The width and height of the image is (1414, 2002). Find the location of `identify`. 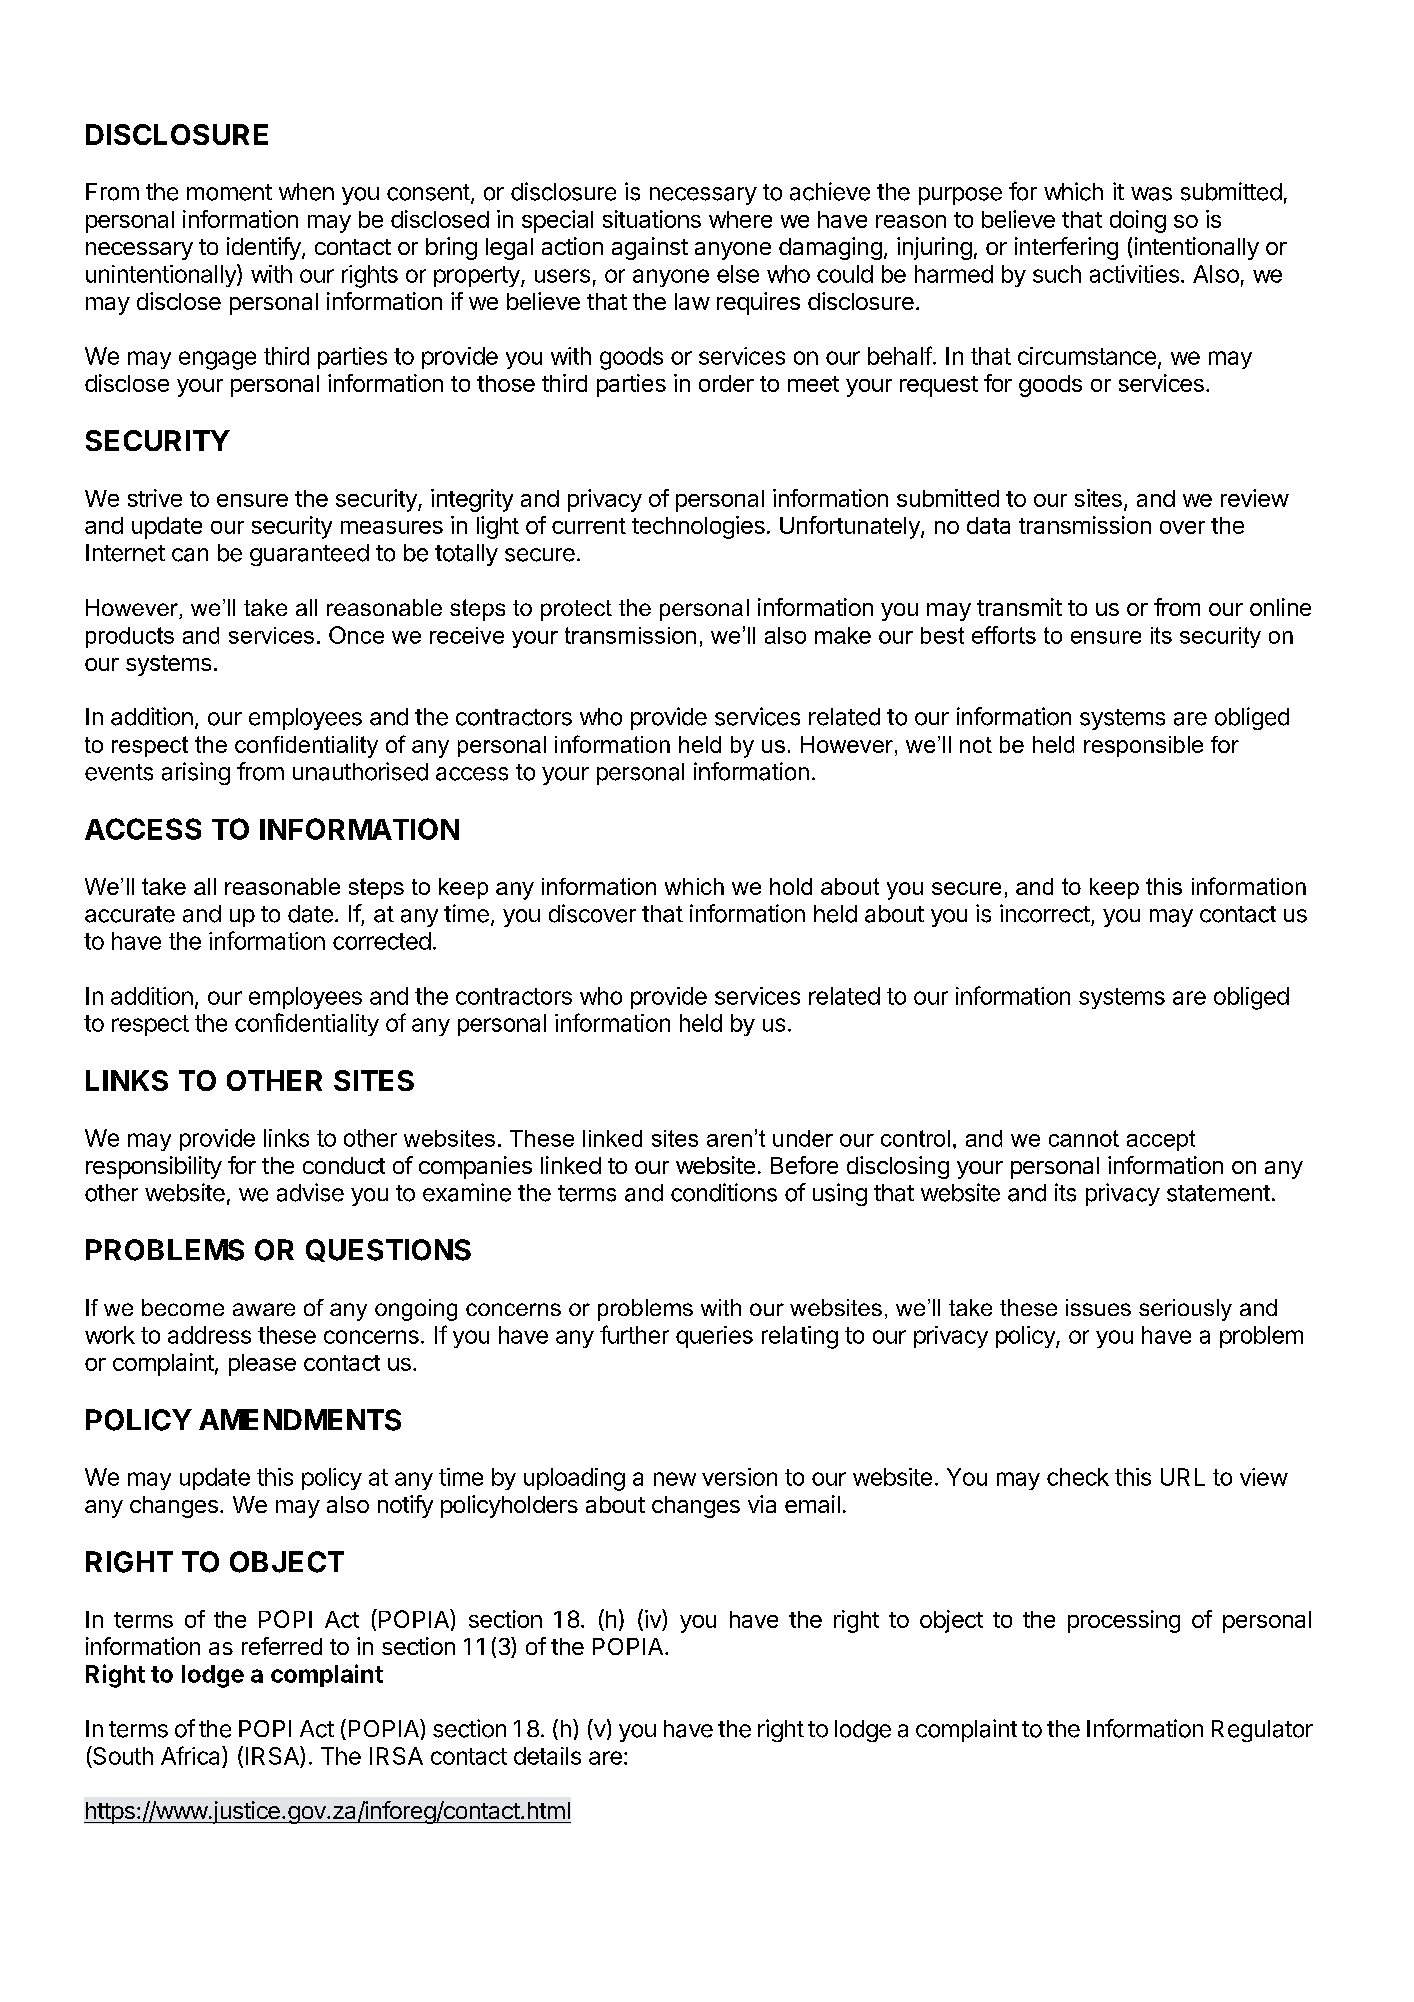

identify is located at coordinates (265, 248).
